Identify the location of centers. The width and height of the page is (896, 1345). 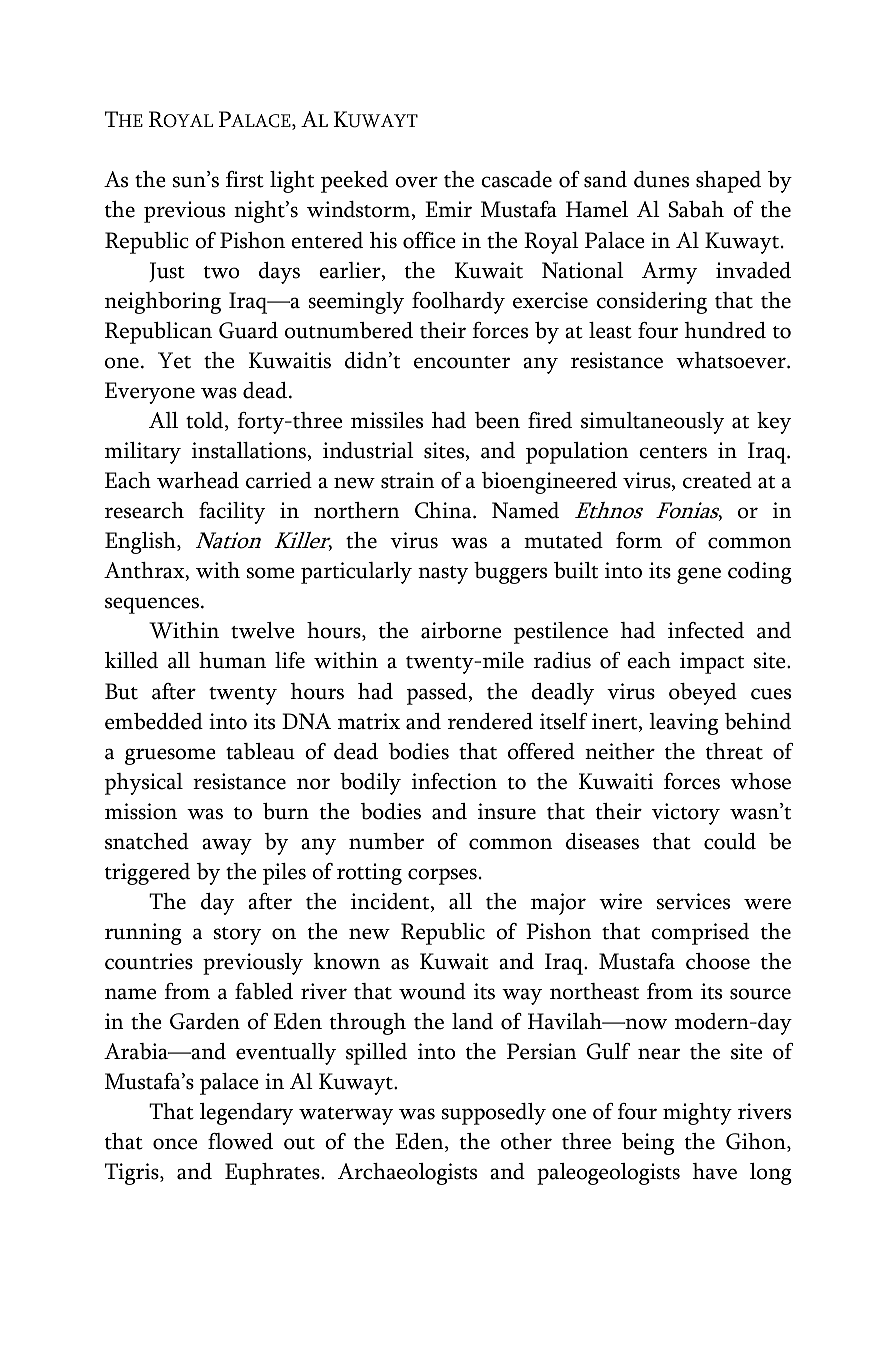
(673, 452).
